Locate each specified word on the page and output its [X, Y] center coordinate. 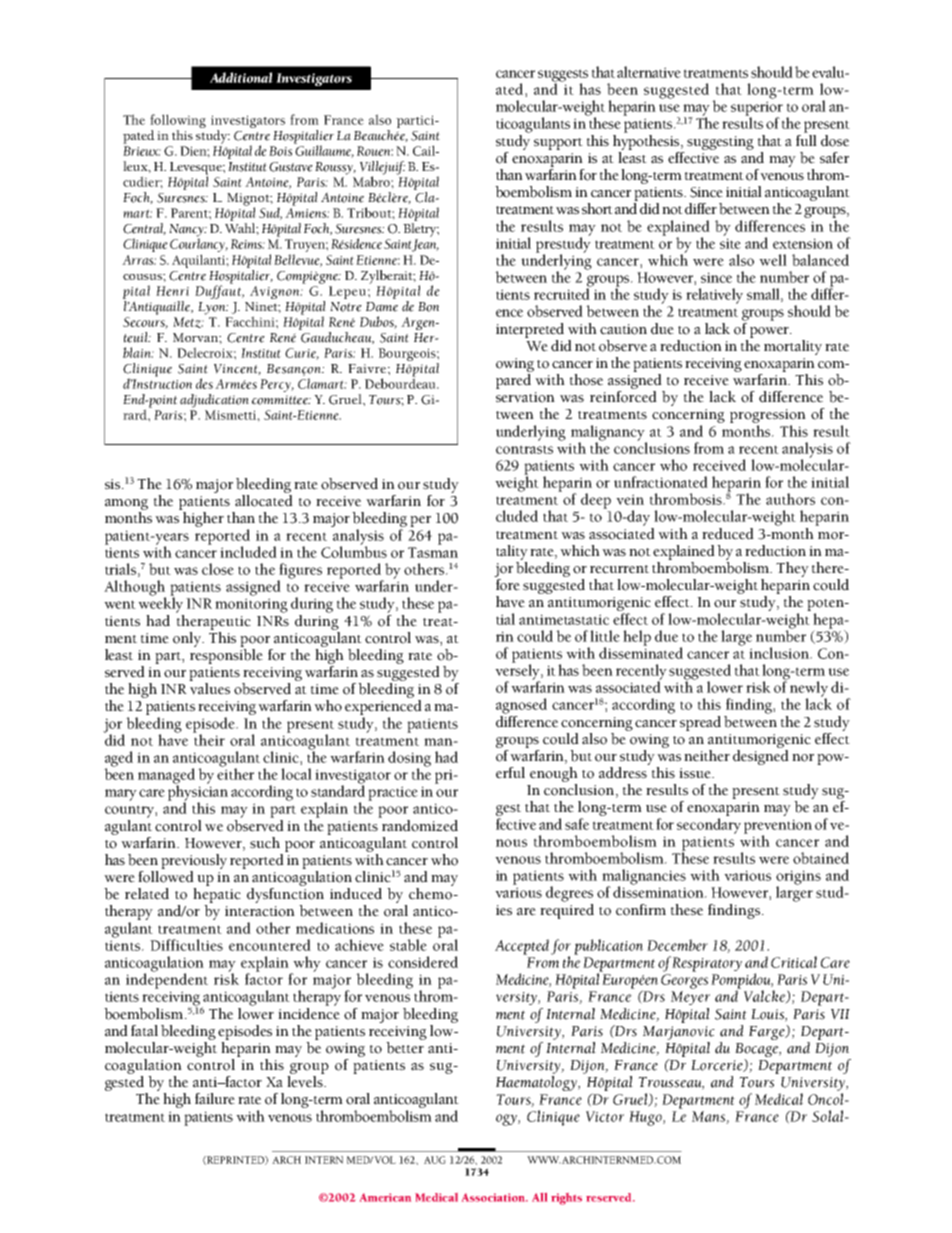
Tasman [433, 552]
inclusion [780, 653]
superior [757, 109]
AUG [435, 1160]
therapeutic [213, 621]
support [558, 144]
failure [215, 1099]
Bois [280, 151]
